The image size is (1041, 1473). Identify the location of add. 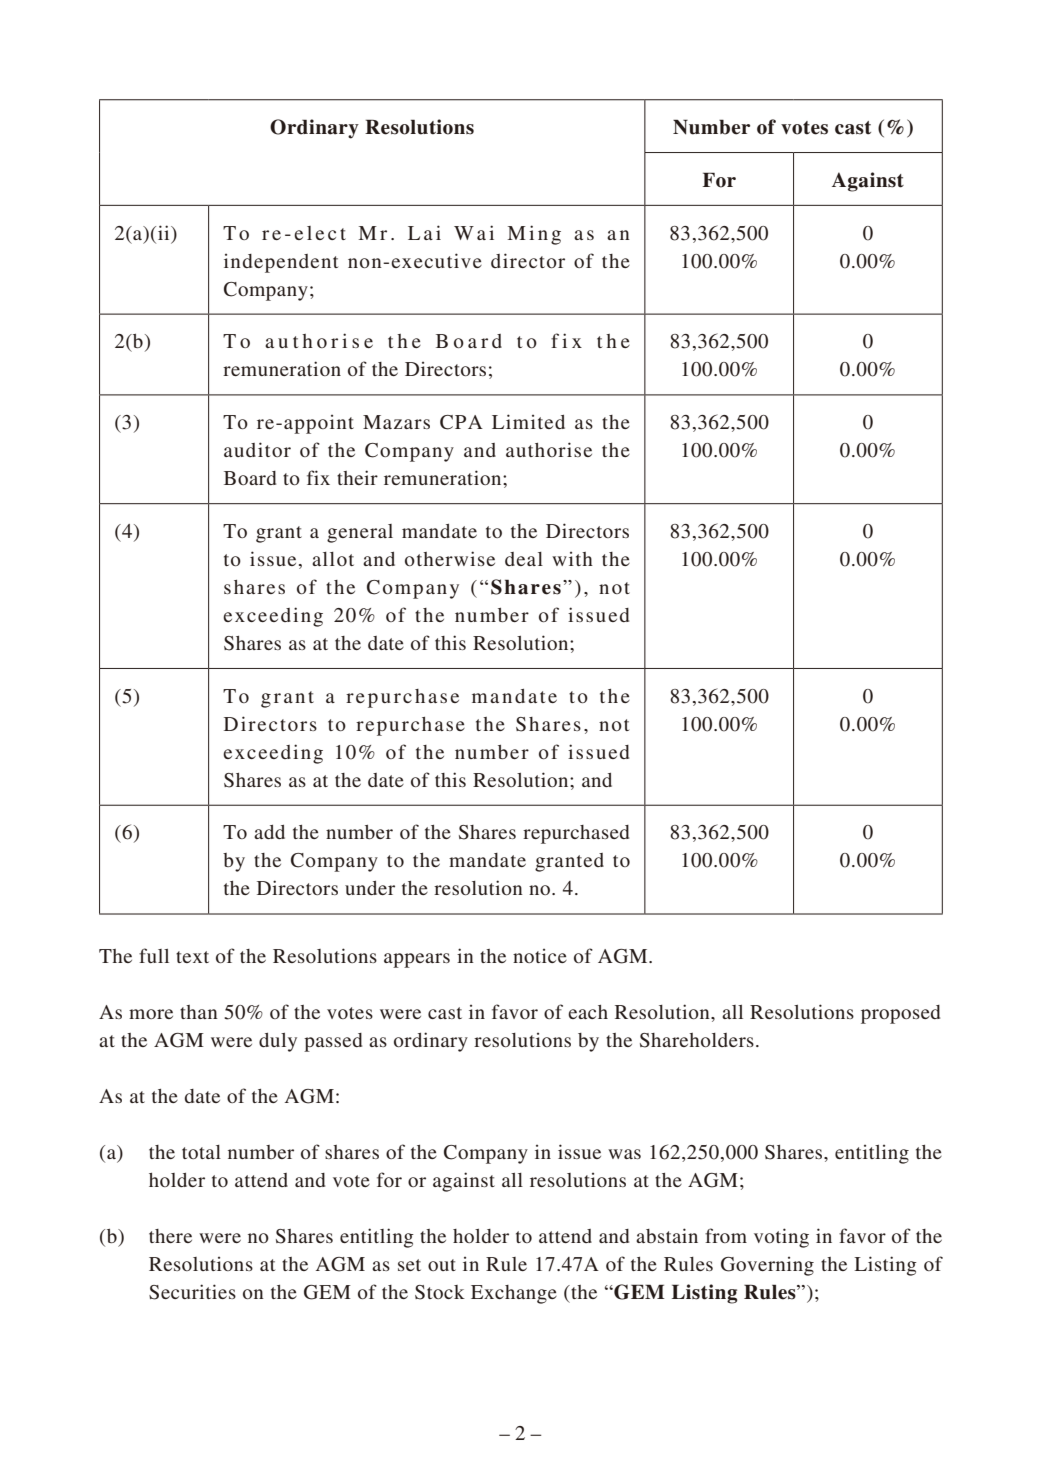
(269, 832).
